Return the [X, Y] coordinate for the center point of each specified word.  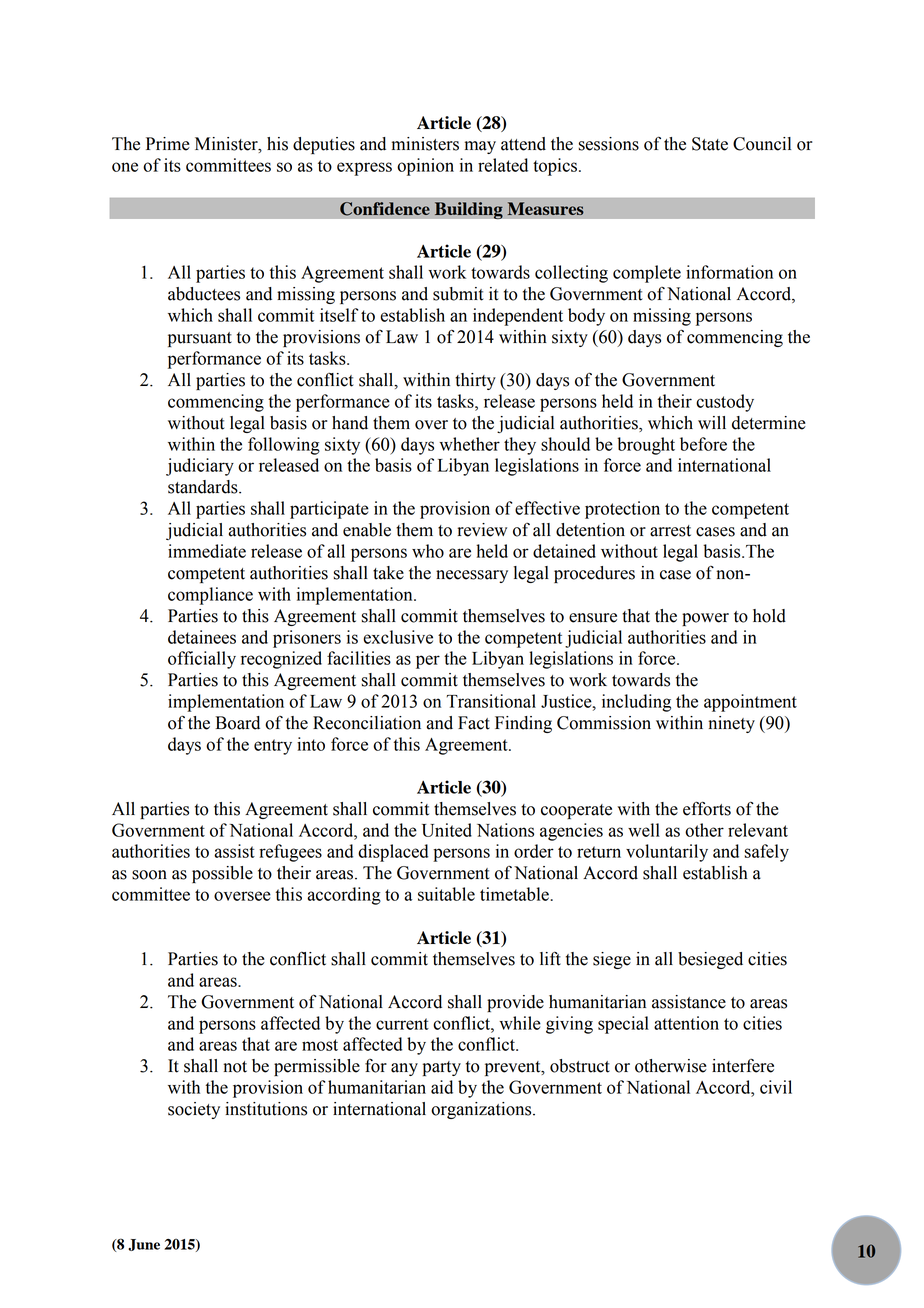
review [482, 530]
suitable [446, 894]
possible [222, 874]
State [710, 144]
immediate [207, 551]
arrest [670, 531]
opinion [425, 167]
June [144, 1245]
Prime [168, 144]
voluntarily [667, 853]
